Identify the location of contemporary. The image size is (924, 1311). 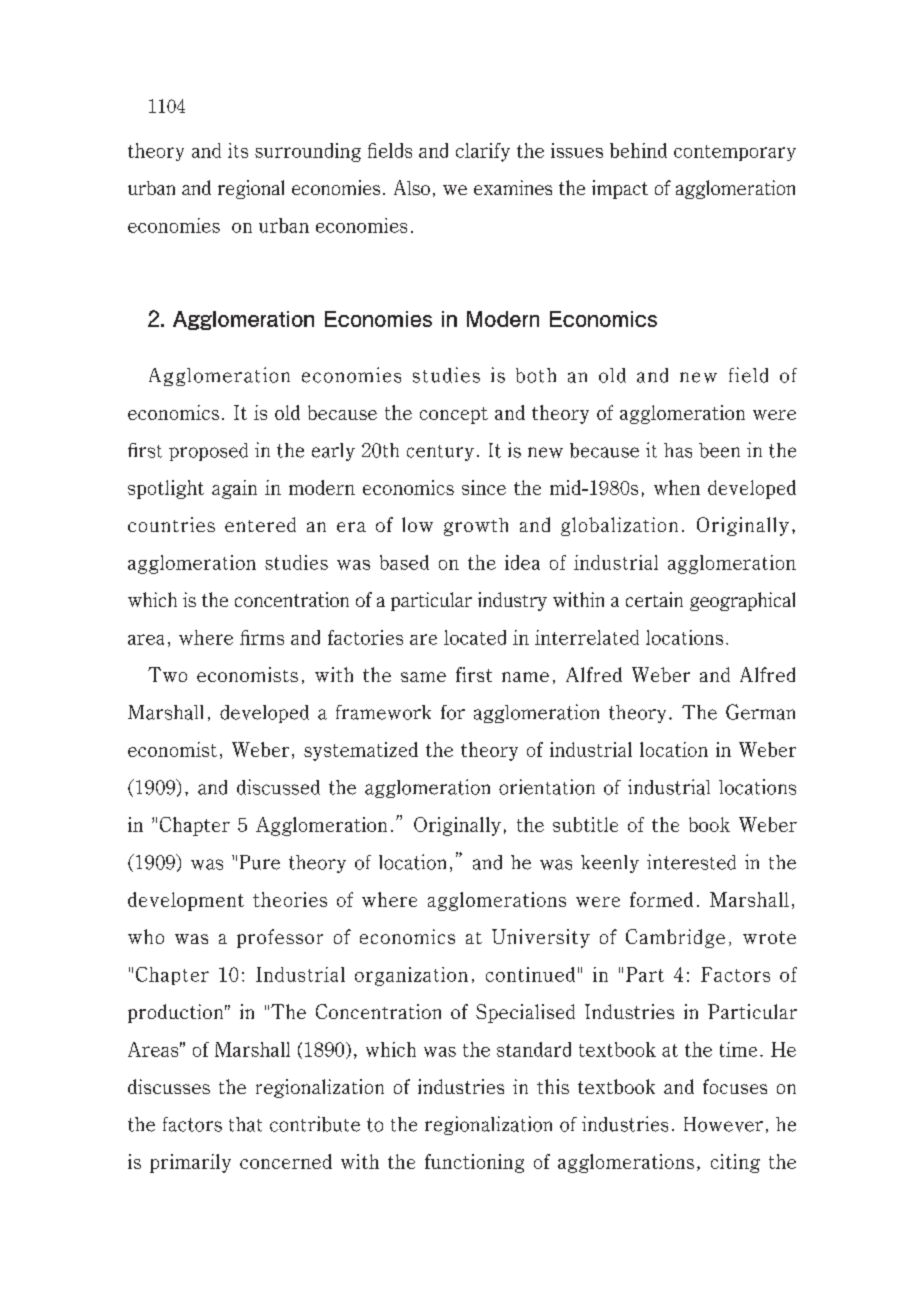
(735, 153).
